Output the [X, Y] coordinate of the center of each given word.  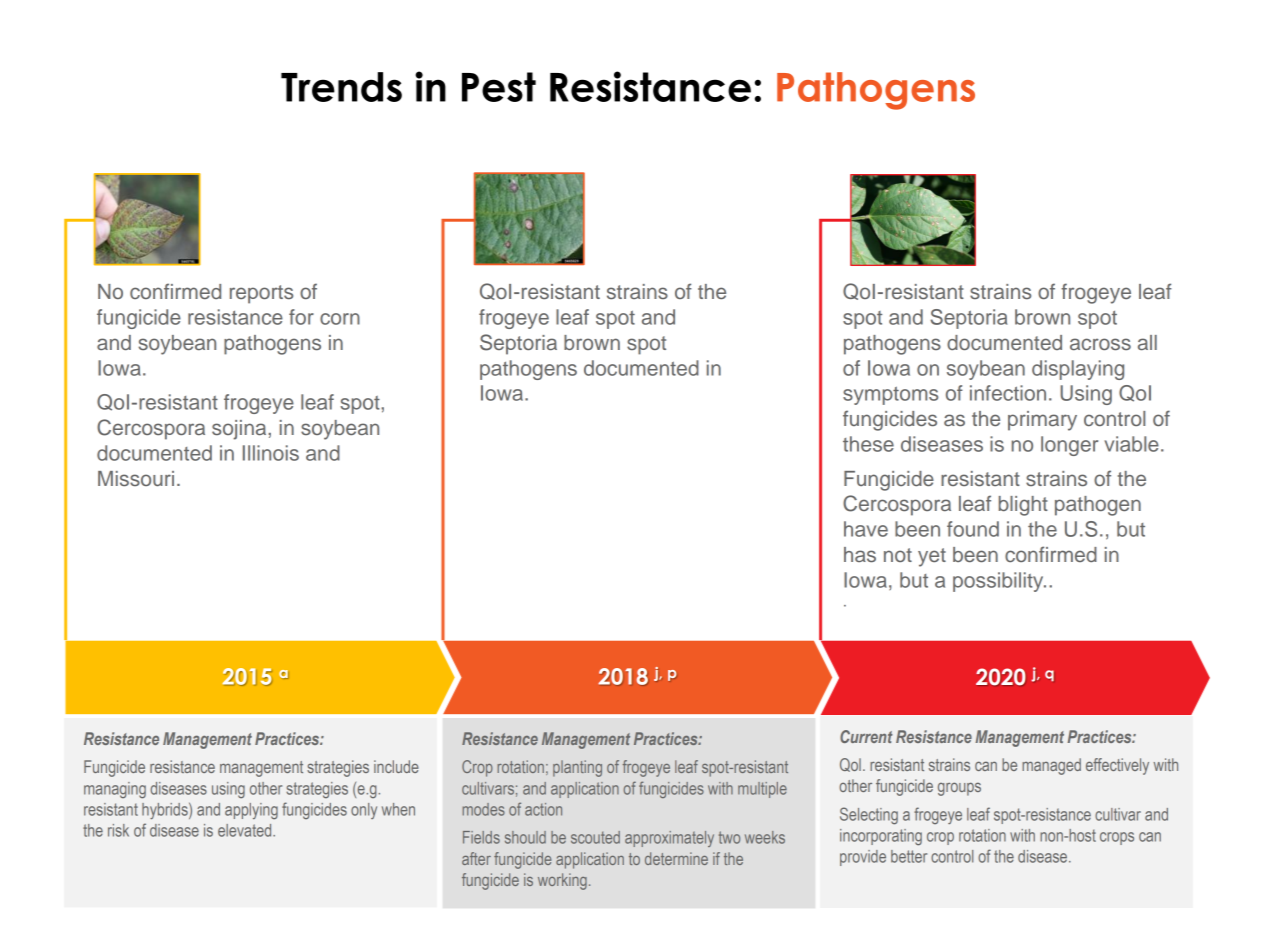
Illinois [271, 453]
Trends [341, 87]
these [868, 444]
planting [577, 768]
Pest [499, 87]
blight [1023, 506]
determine [676, 858]
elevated [246, 830]
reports [261, 294]
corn [340, 319]
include [396, 766]
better [909, 856]
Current [866, 736]
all [1147, 342]
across [1100, 344]
